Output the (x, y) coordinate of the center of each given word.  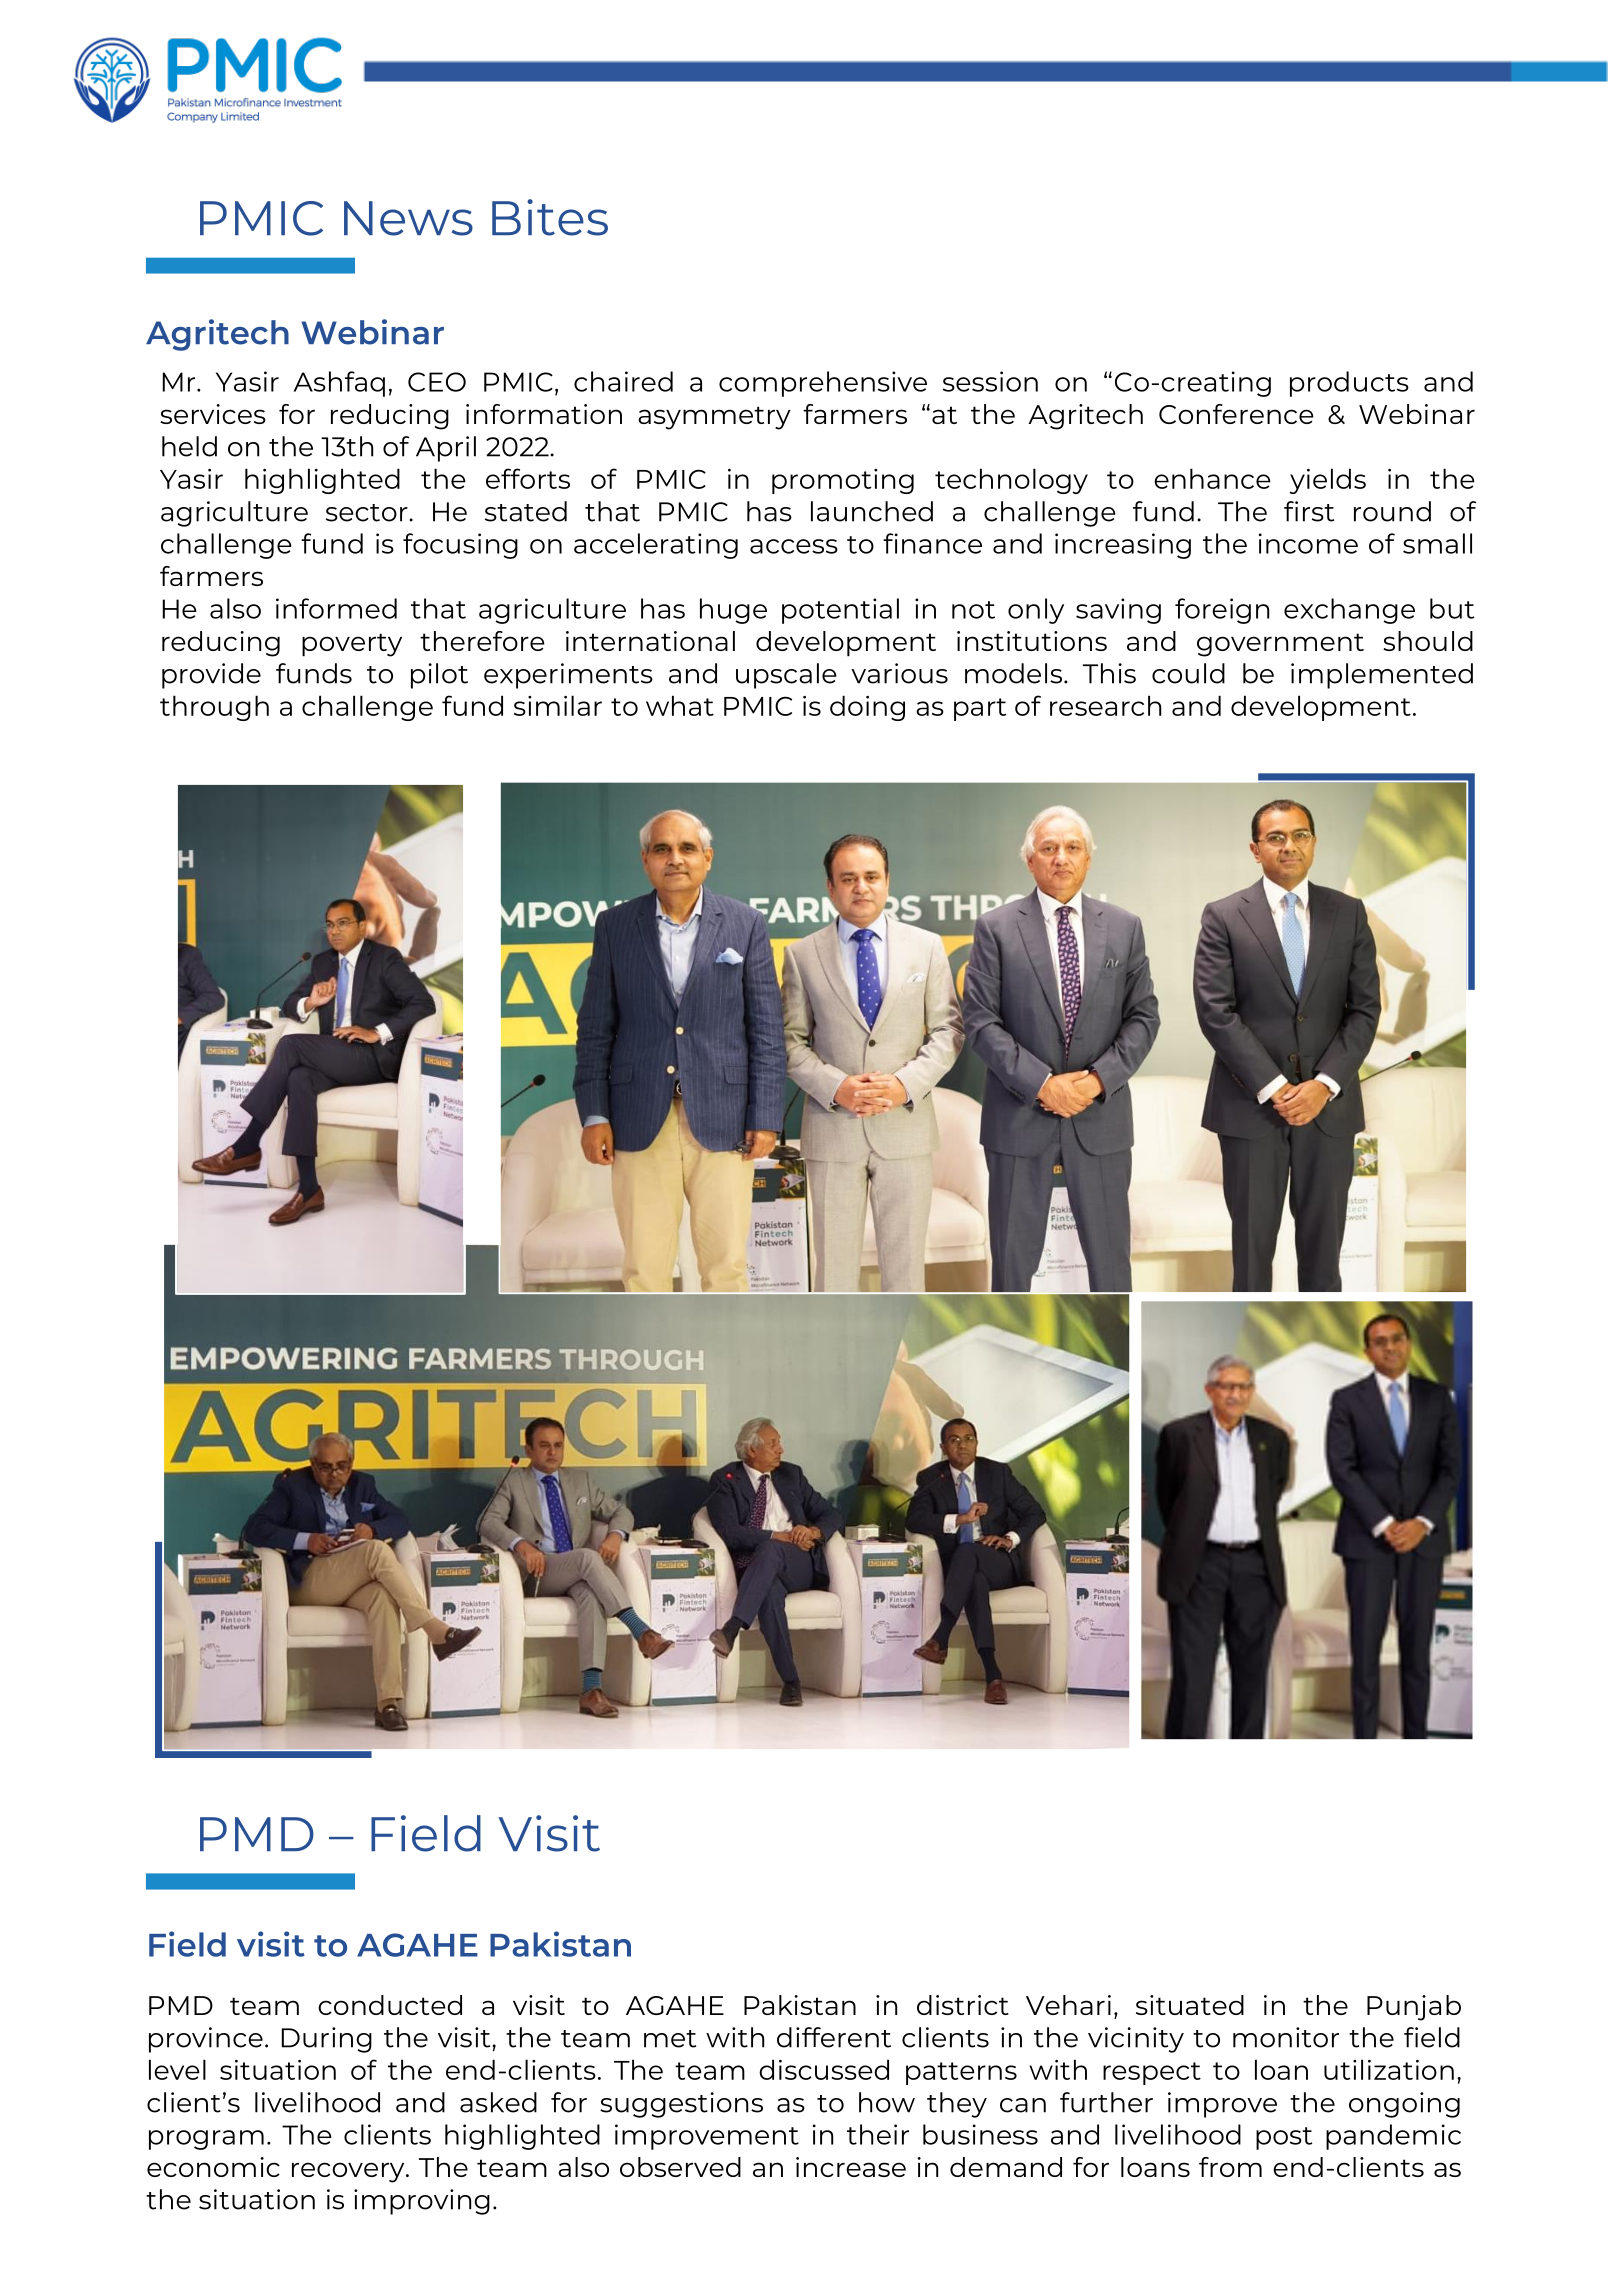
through (214, 708)
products (1349, 384)
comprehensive (823, 384)
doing (867, 708)
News (408, 218)
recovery (349, 2172)
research (1105, 705)
